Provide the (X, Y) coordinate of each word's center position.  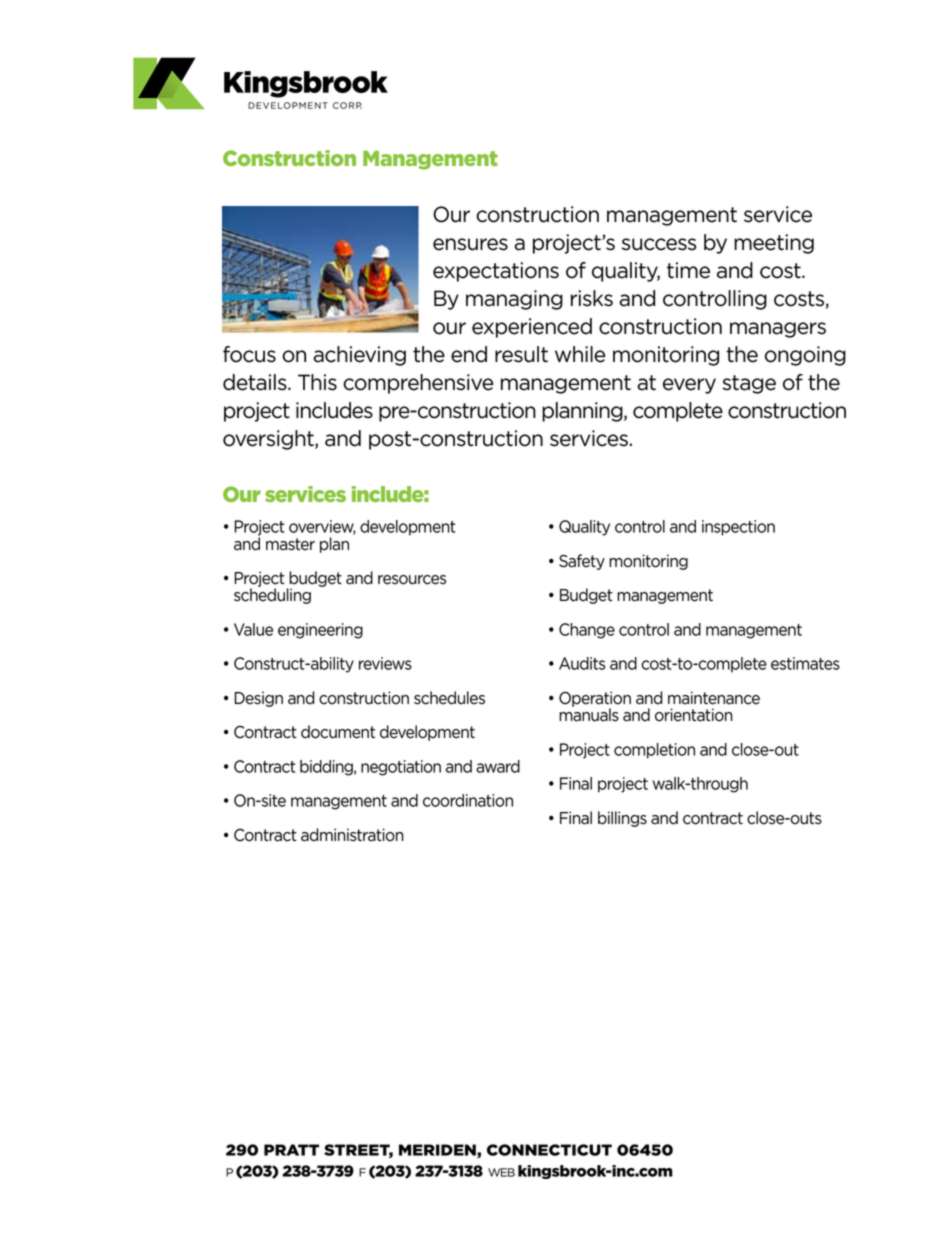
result (521, 354)
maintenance (714, 698)
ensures (470, 244)
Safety (582, 562)
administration (352, 835)
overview (322, 527)
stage (749, 384)
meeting (774, 244)
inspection (738, 528)
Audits (582, 663)
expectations (496, 272)
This (317, 382)
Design (259, 699)
